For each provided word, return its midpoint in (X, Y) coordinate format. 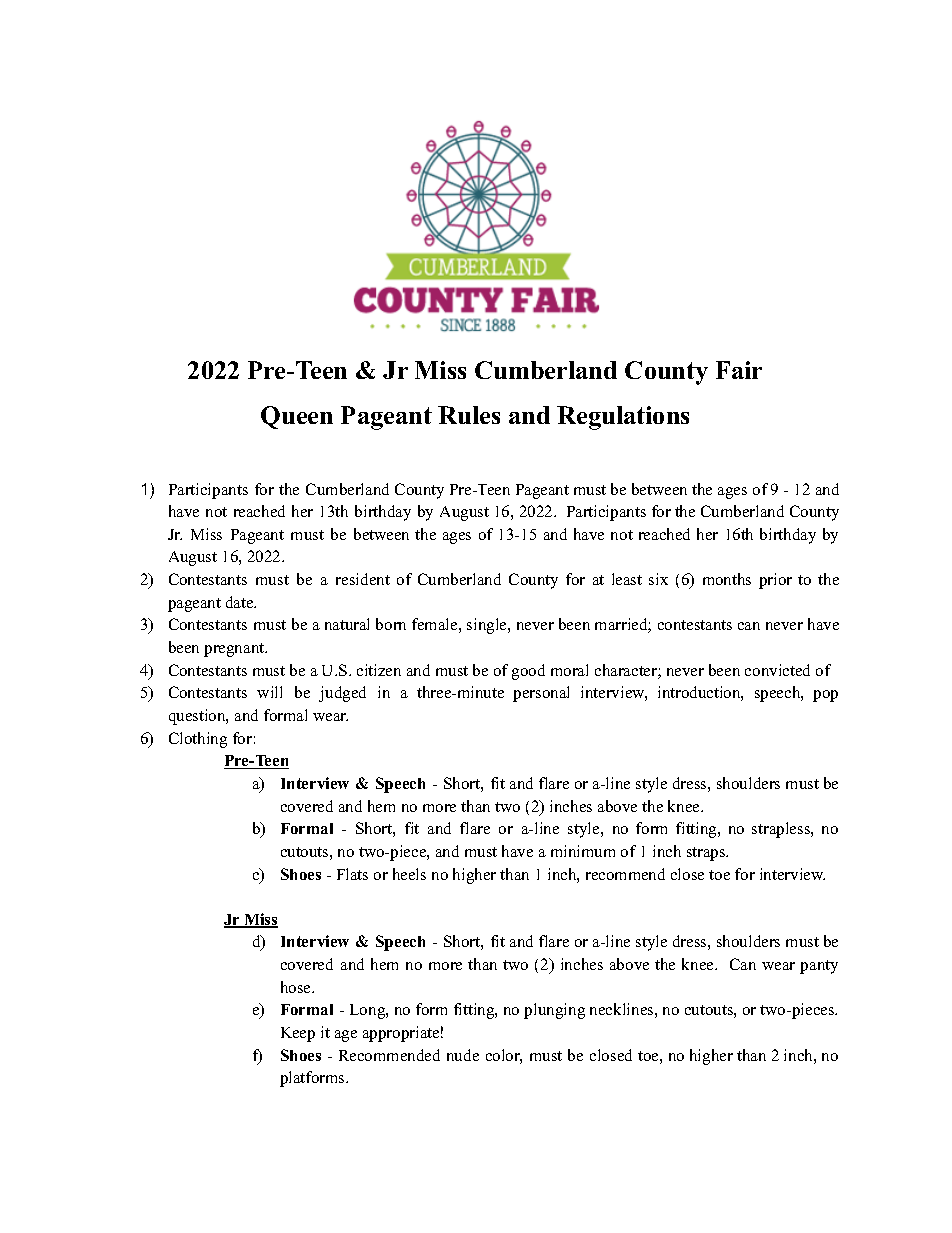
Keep (298, 1034)
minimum (583, 851)
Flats (352, 874)
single (488, 626)
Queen (297, 417)
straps (707, 854)
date (241, 602)
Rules (469, 415)
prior (775, 581)
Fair (739, 370)
